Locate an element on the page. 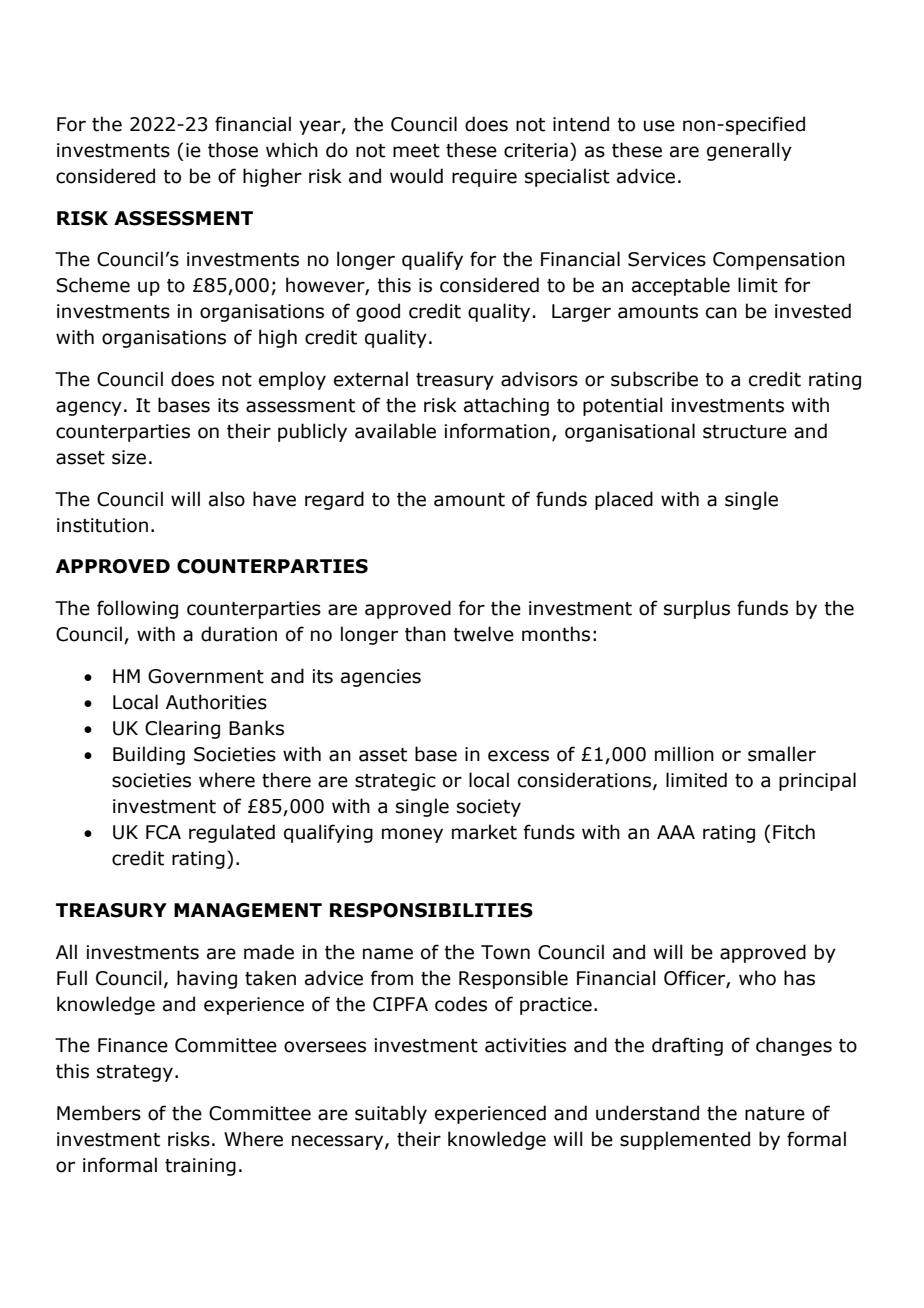  meet is located at coordinates (416, 151).
